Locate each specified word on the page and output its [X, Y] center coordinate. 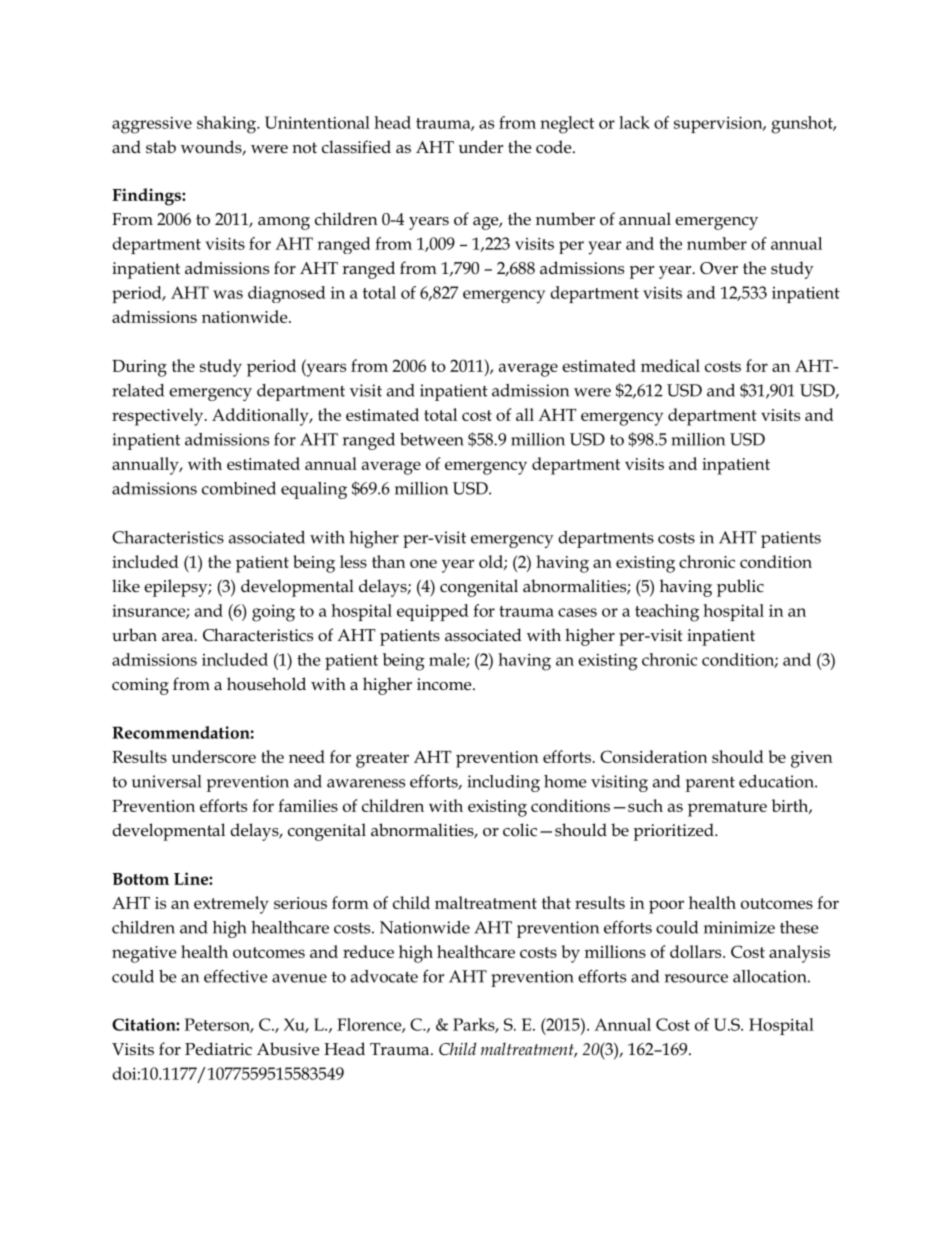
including [503, 783]
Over [719, 268]
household [266, 684]
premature [727, 809]
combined [239, 488]
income [445, 684]
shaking [228, 125]
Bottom [140, 879]
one [423, 563]
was [228, 294]
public [740, 588]
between [432, 439]
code [555, 147]
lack [634, 122]
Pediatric [218, 1049]
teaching [667, 613]
